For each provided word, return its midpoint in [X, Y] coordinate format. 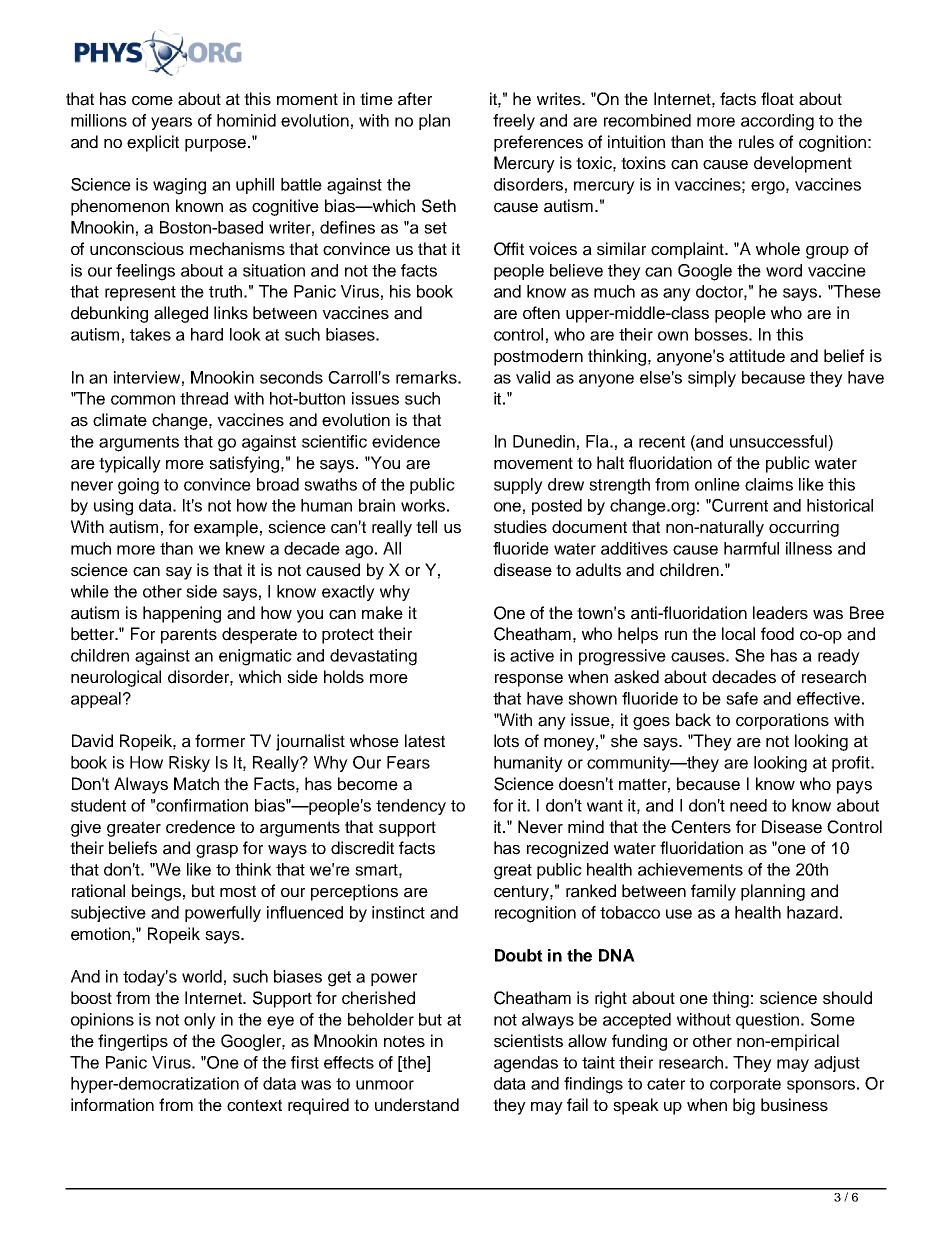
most [238, 891]
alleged [181, 314]
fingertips [133, 1042]
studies [520, 527]
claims [769, 484]
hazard [812, 912]
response [529, 680]
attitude [757, 356]
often [541, 313]
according [777, 122]
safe [742, 698]
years [171, 123]
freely [514, 122]
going [138, 486]
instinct [398, 912]
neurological [116, 678]
